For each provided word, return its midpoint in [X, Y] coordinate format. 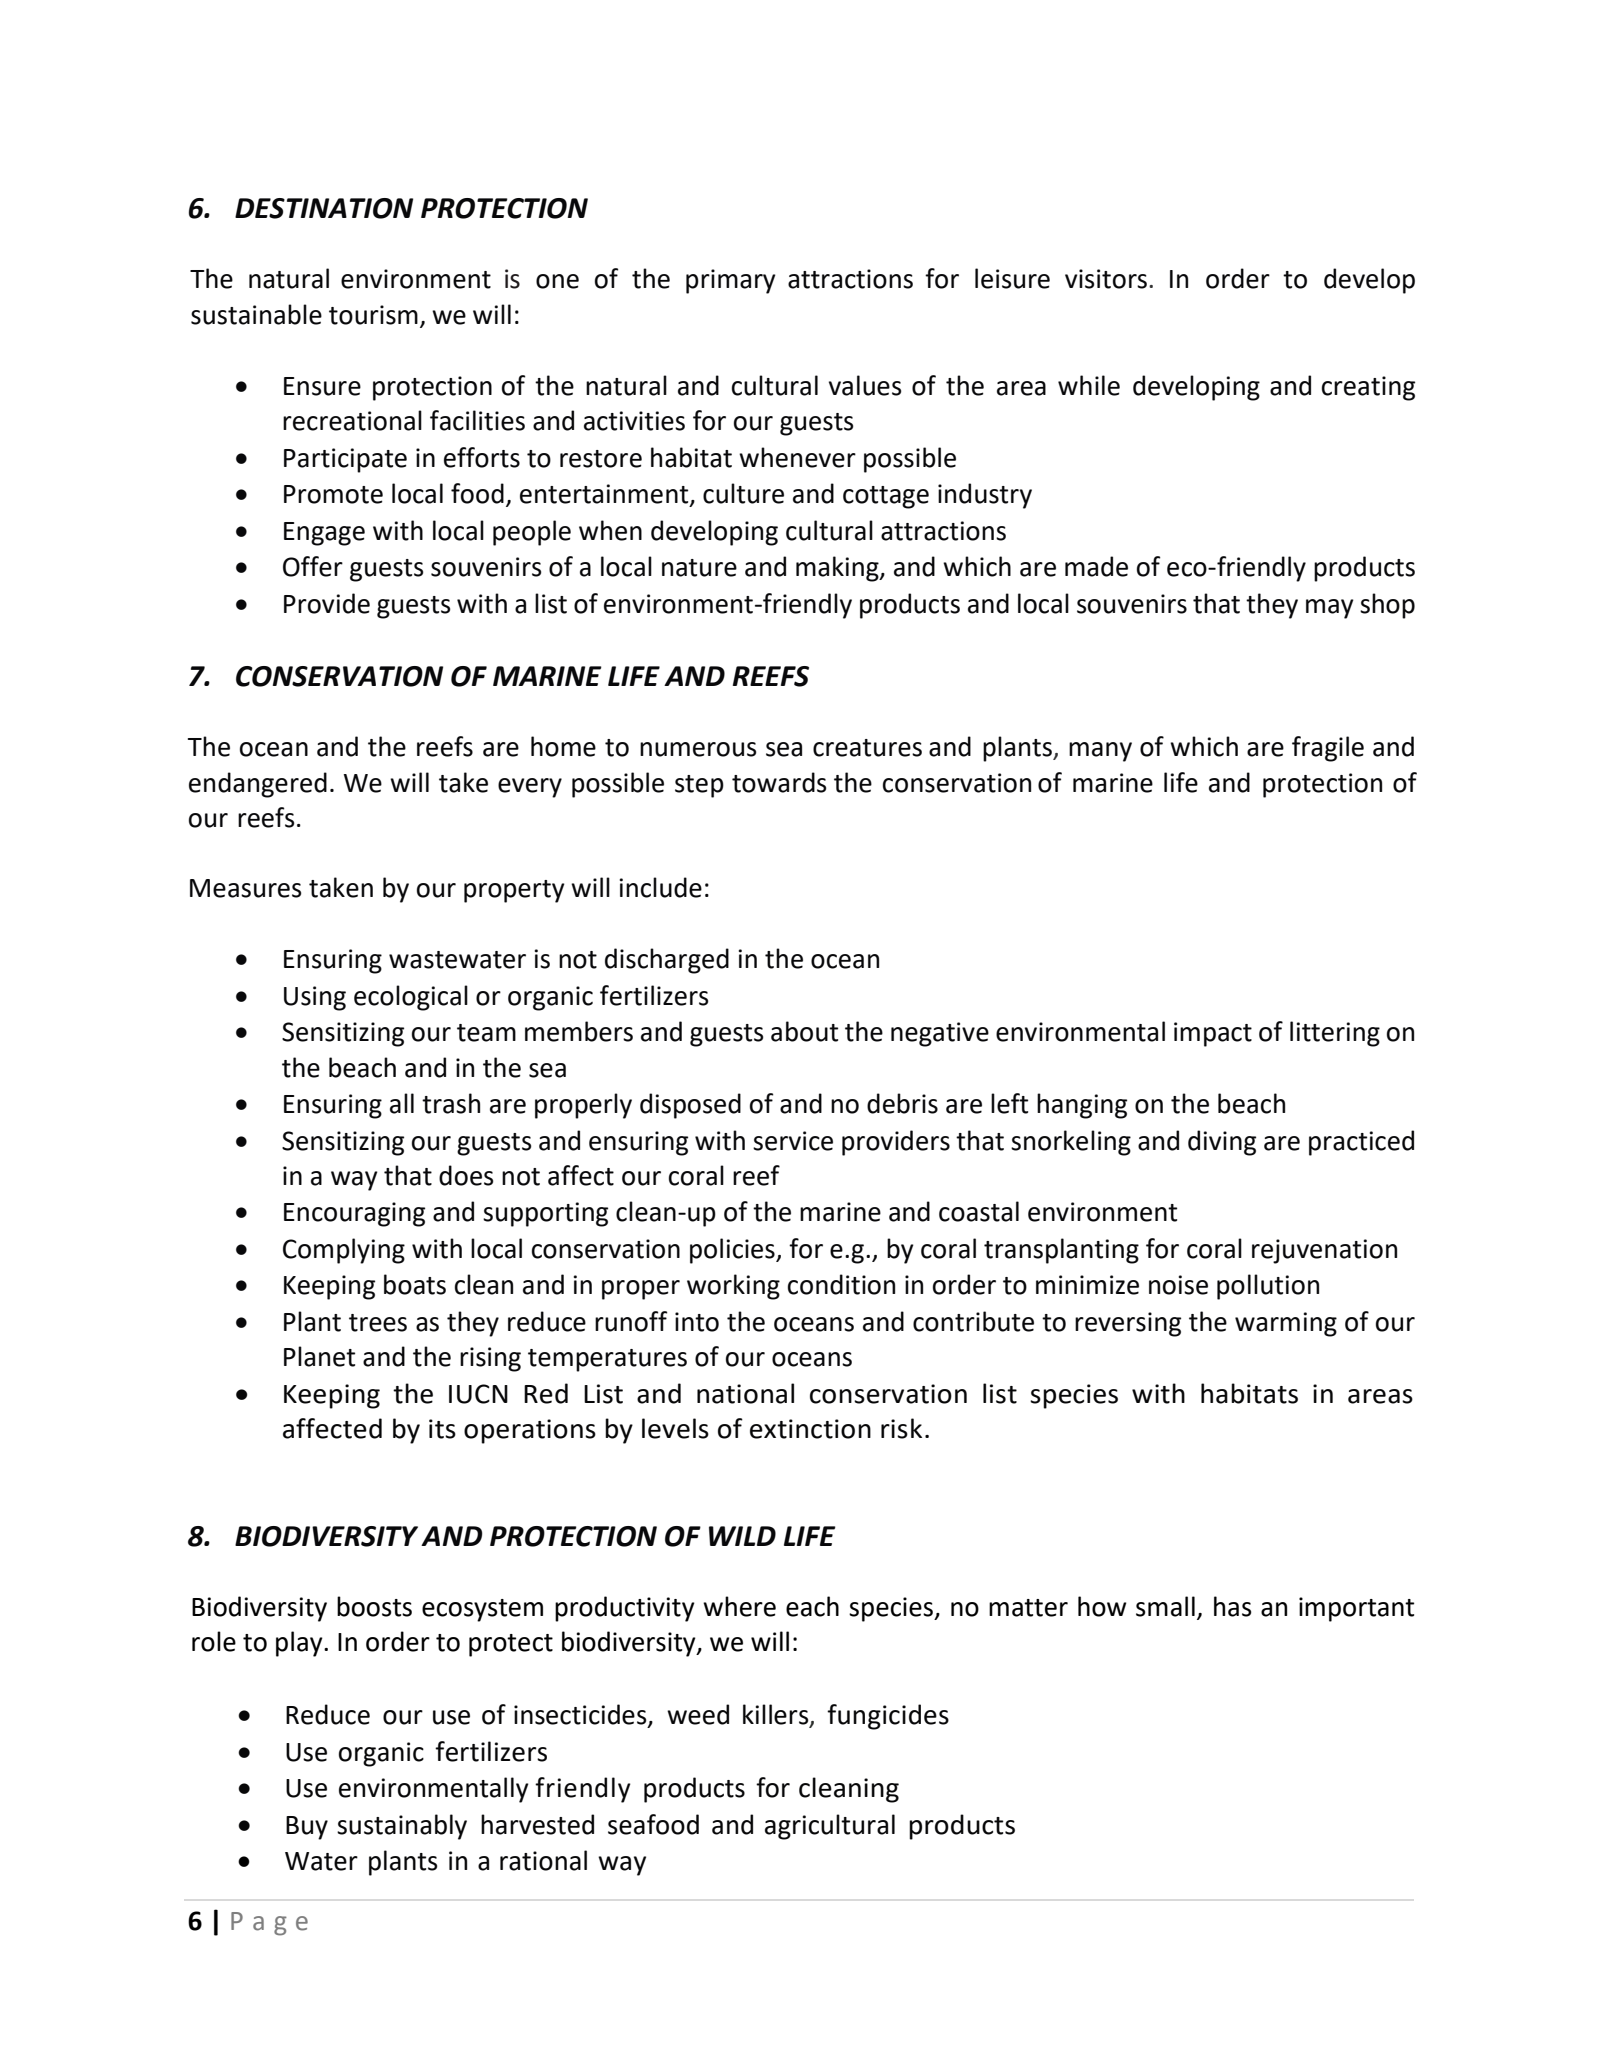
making [838, 569]
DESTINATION [324, 208]
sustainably [402, 1827]
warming [1286, 1324]
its [442, 1429]
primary [731, 281]
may [1330, 609]
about [804, 1031]
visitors [1107, 279]
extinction [810, 1429]
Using [315, 998]
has [1233, 1606]
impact [1213, 1034]
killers [777, 1715]
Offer [313, 566]
